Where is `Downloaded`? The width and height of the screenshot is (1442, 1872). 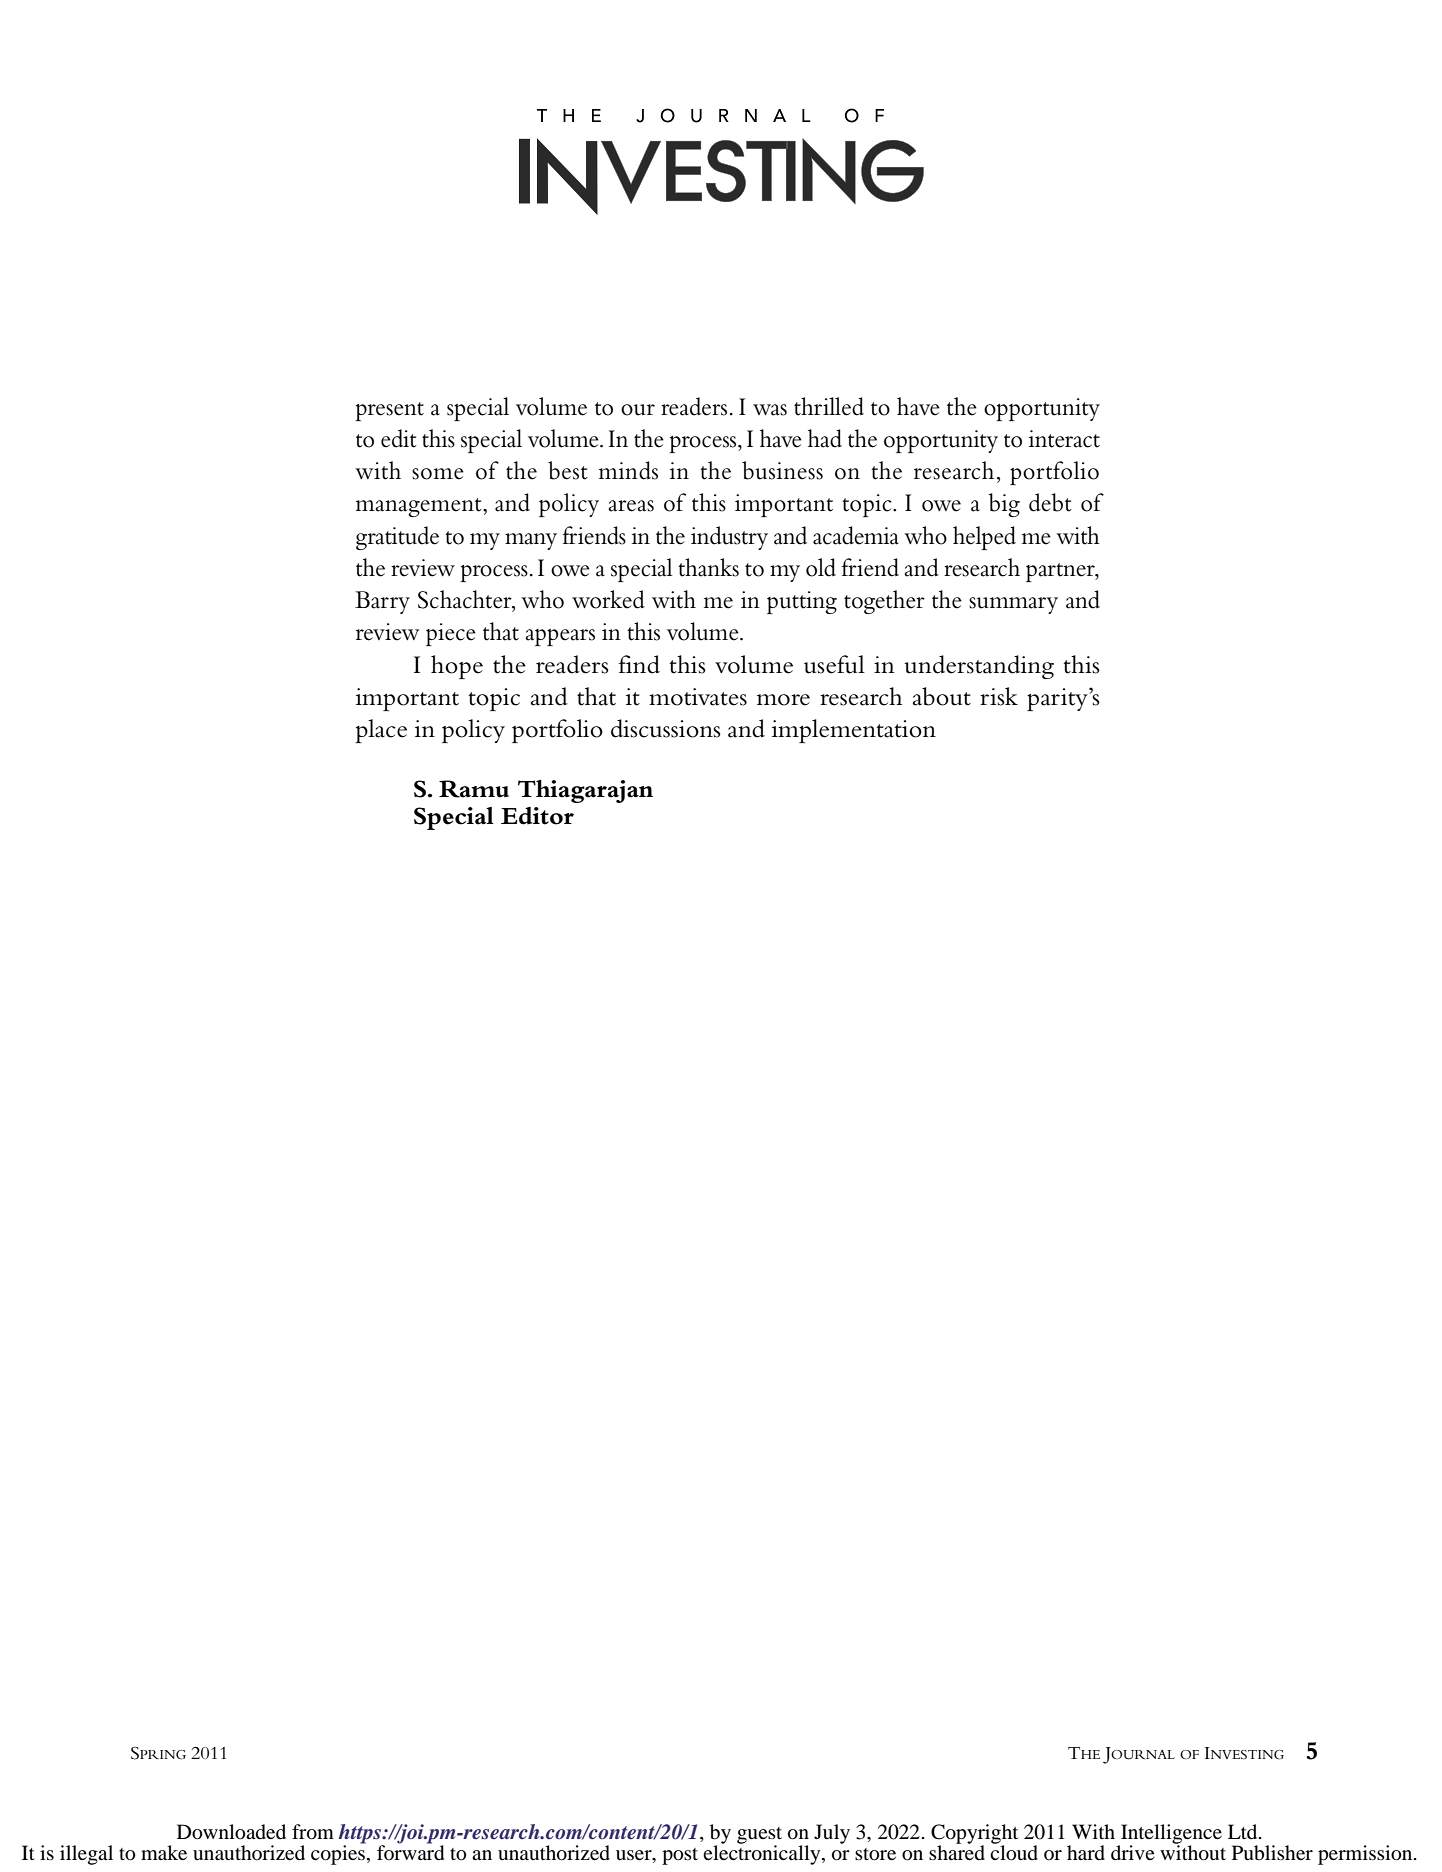 Downloaded is located at coordinates (231, 1832).
